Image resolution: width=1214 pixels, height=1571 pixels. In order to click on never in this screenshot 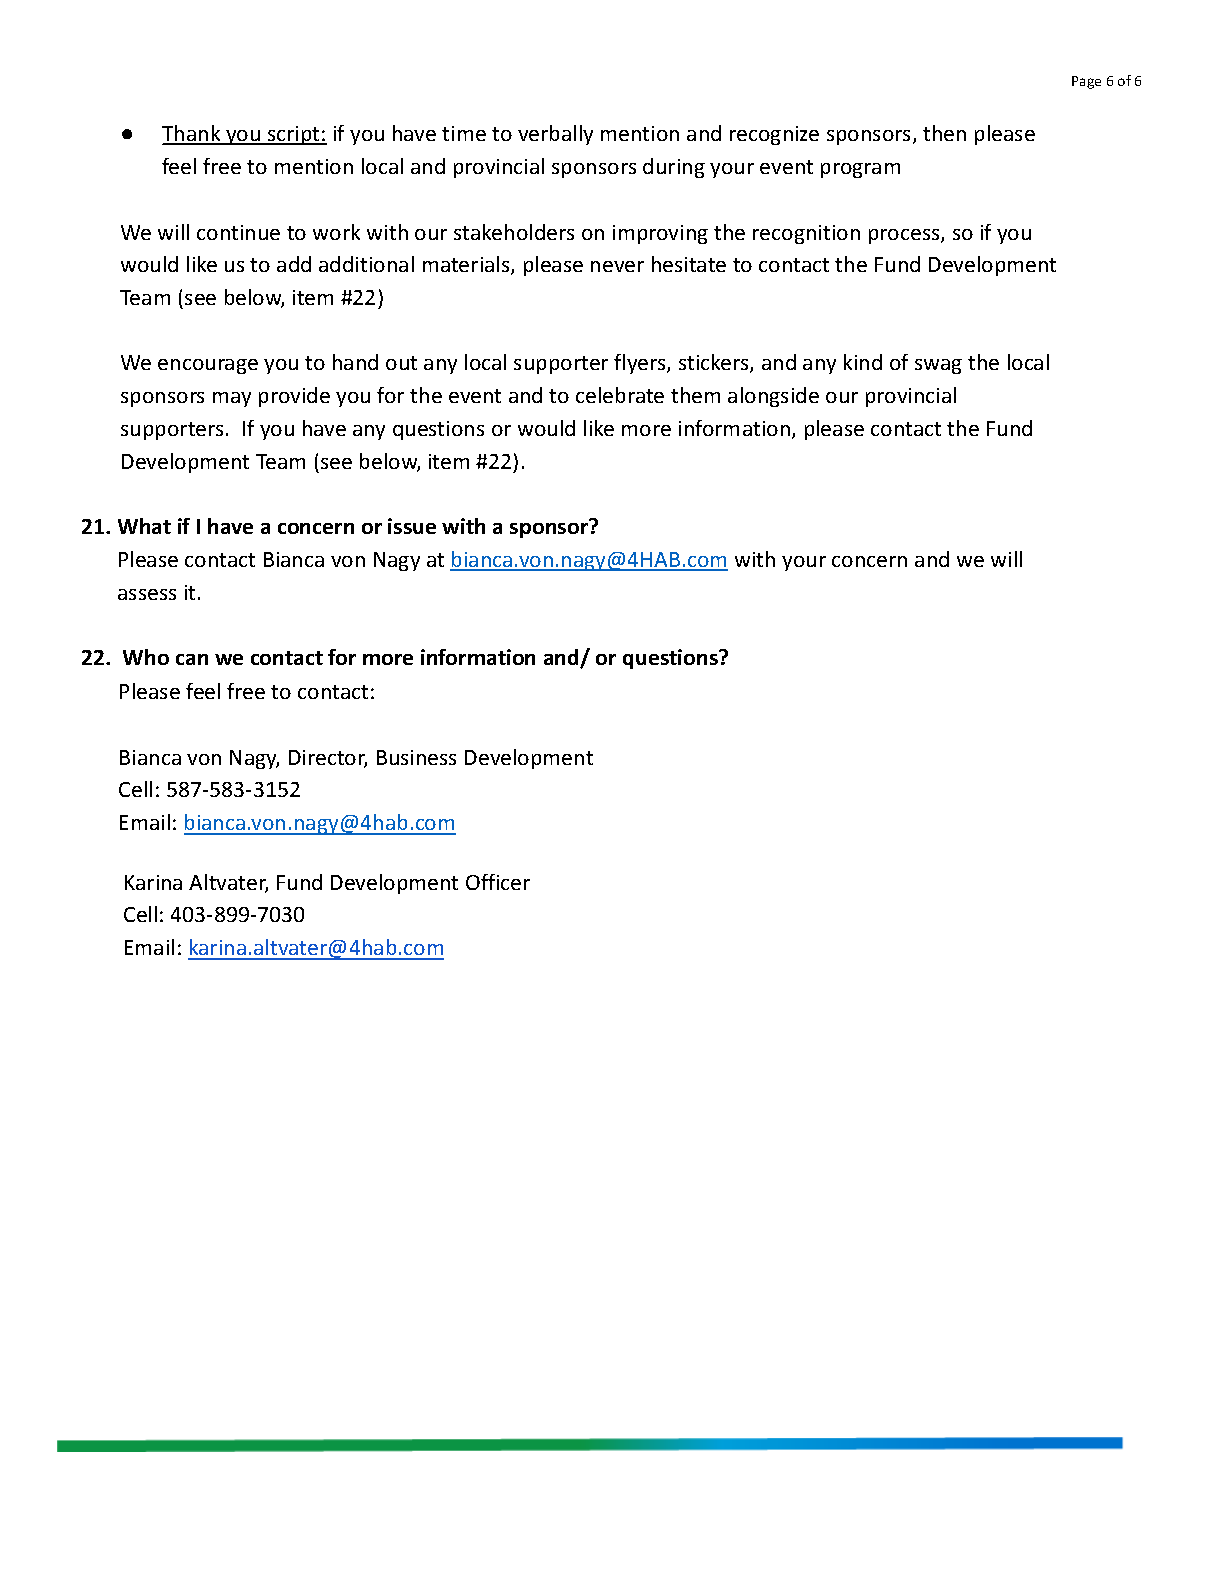, I will do `click(617, 266)`.
